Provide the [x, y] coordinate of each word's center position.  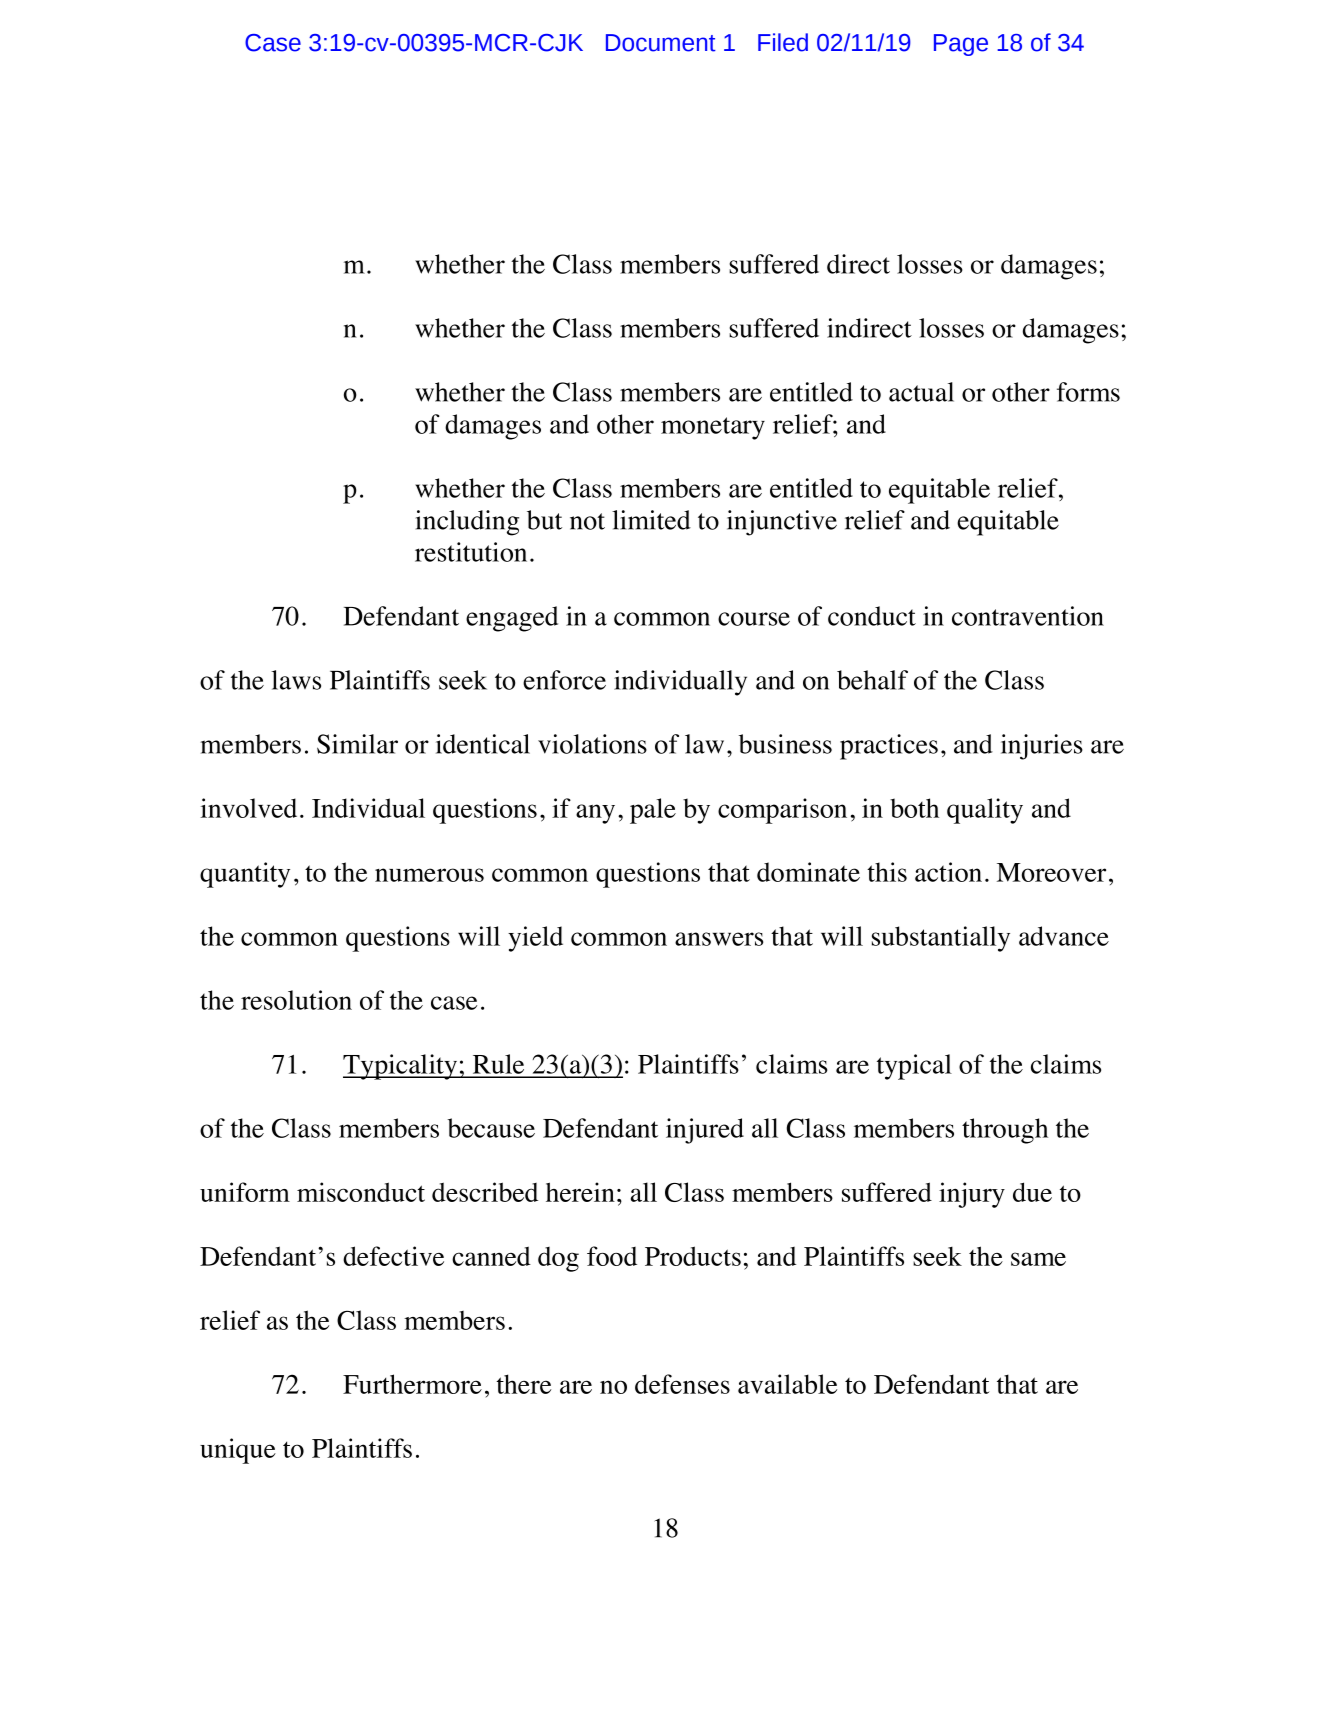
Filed [783, 42]
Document [661, 43]
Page [961, 45]
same [1038, 1259]
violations [592, 744]
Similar [357, 744]
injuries [1042, 747]
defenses [682, 1384]
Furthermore [412, 1384]
